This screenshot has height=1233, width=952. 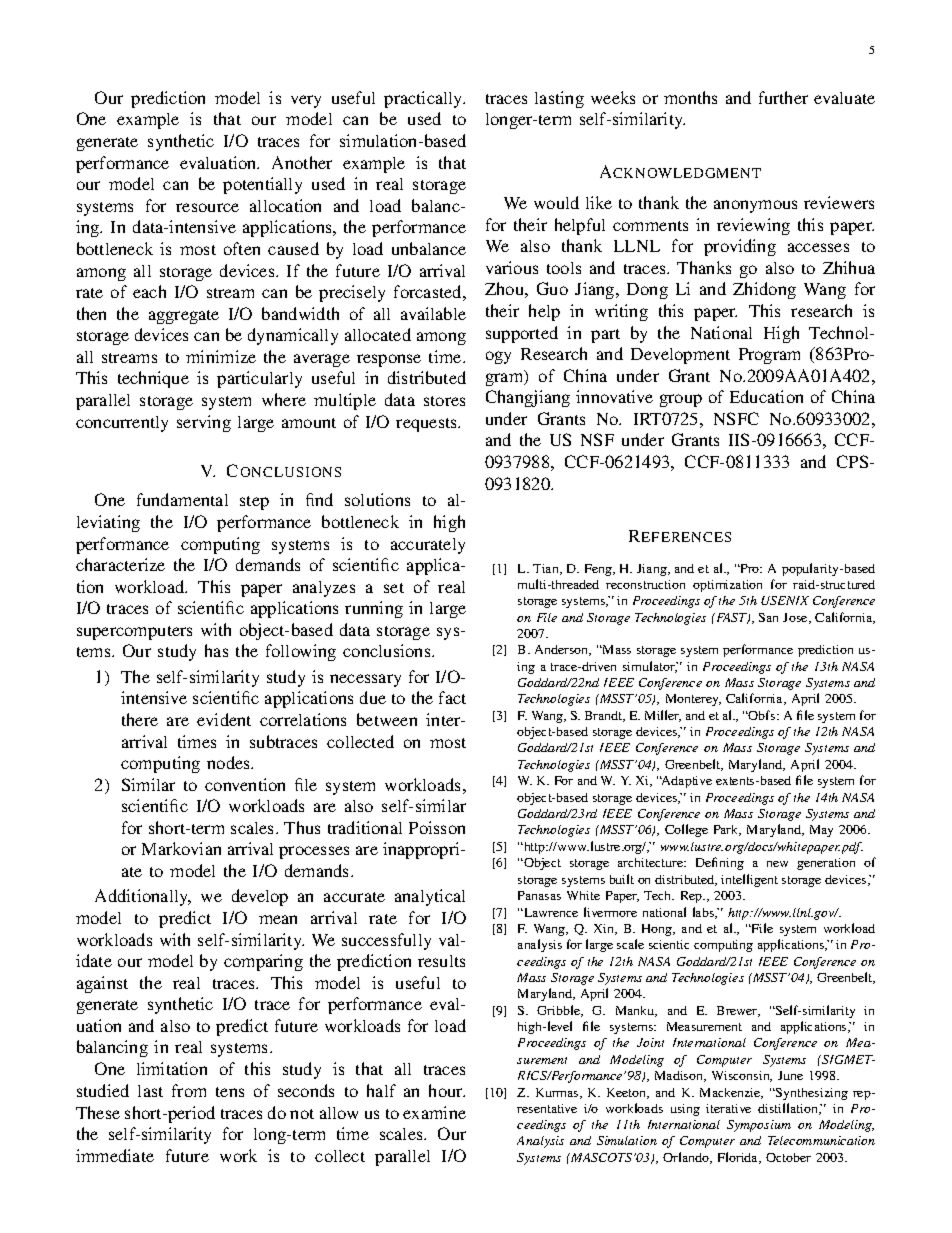 What do you see at coordinates (216, 650) in the screenshot?
I see `has` at bounding box center [216, 650].
